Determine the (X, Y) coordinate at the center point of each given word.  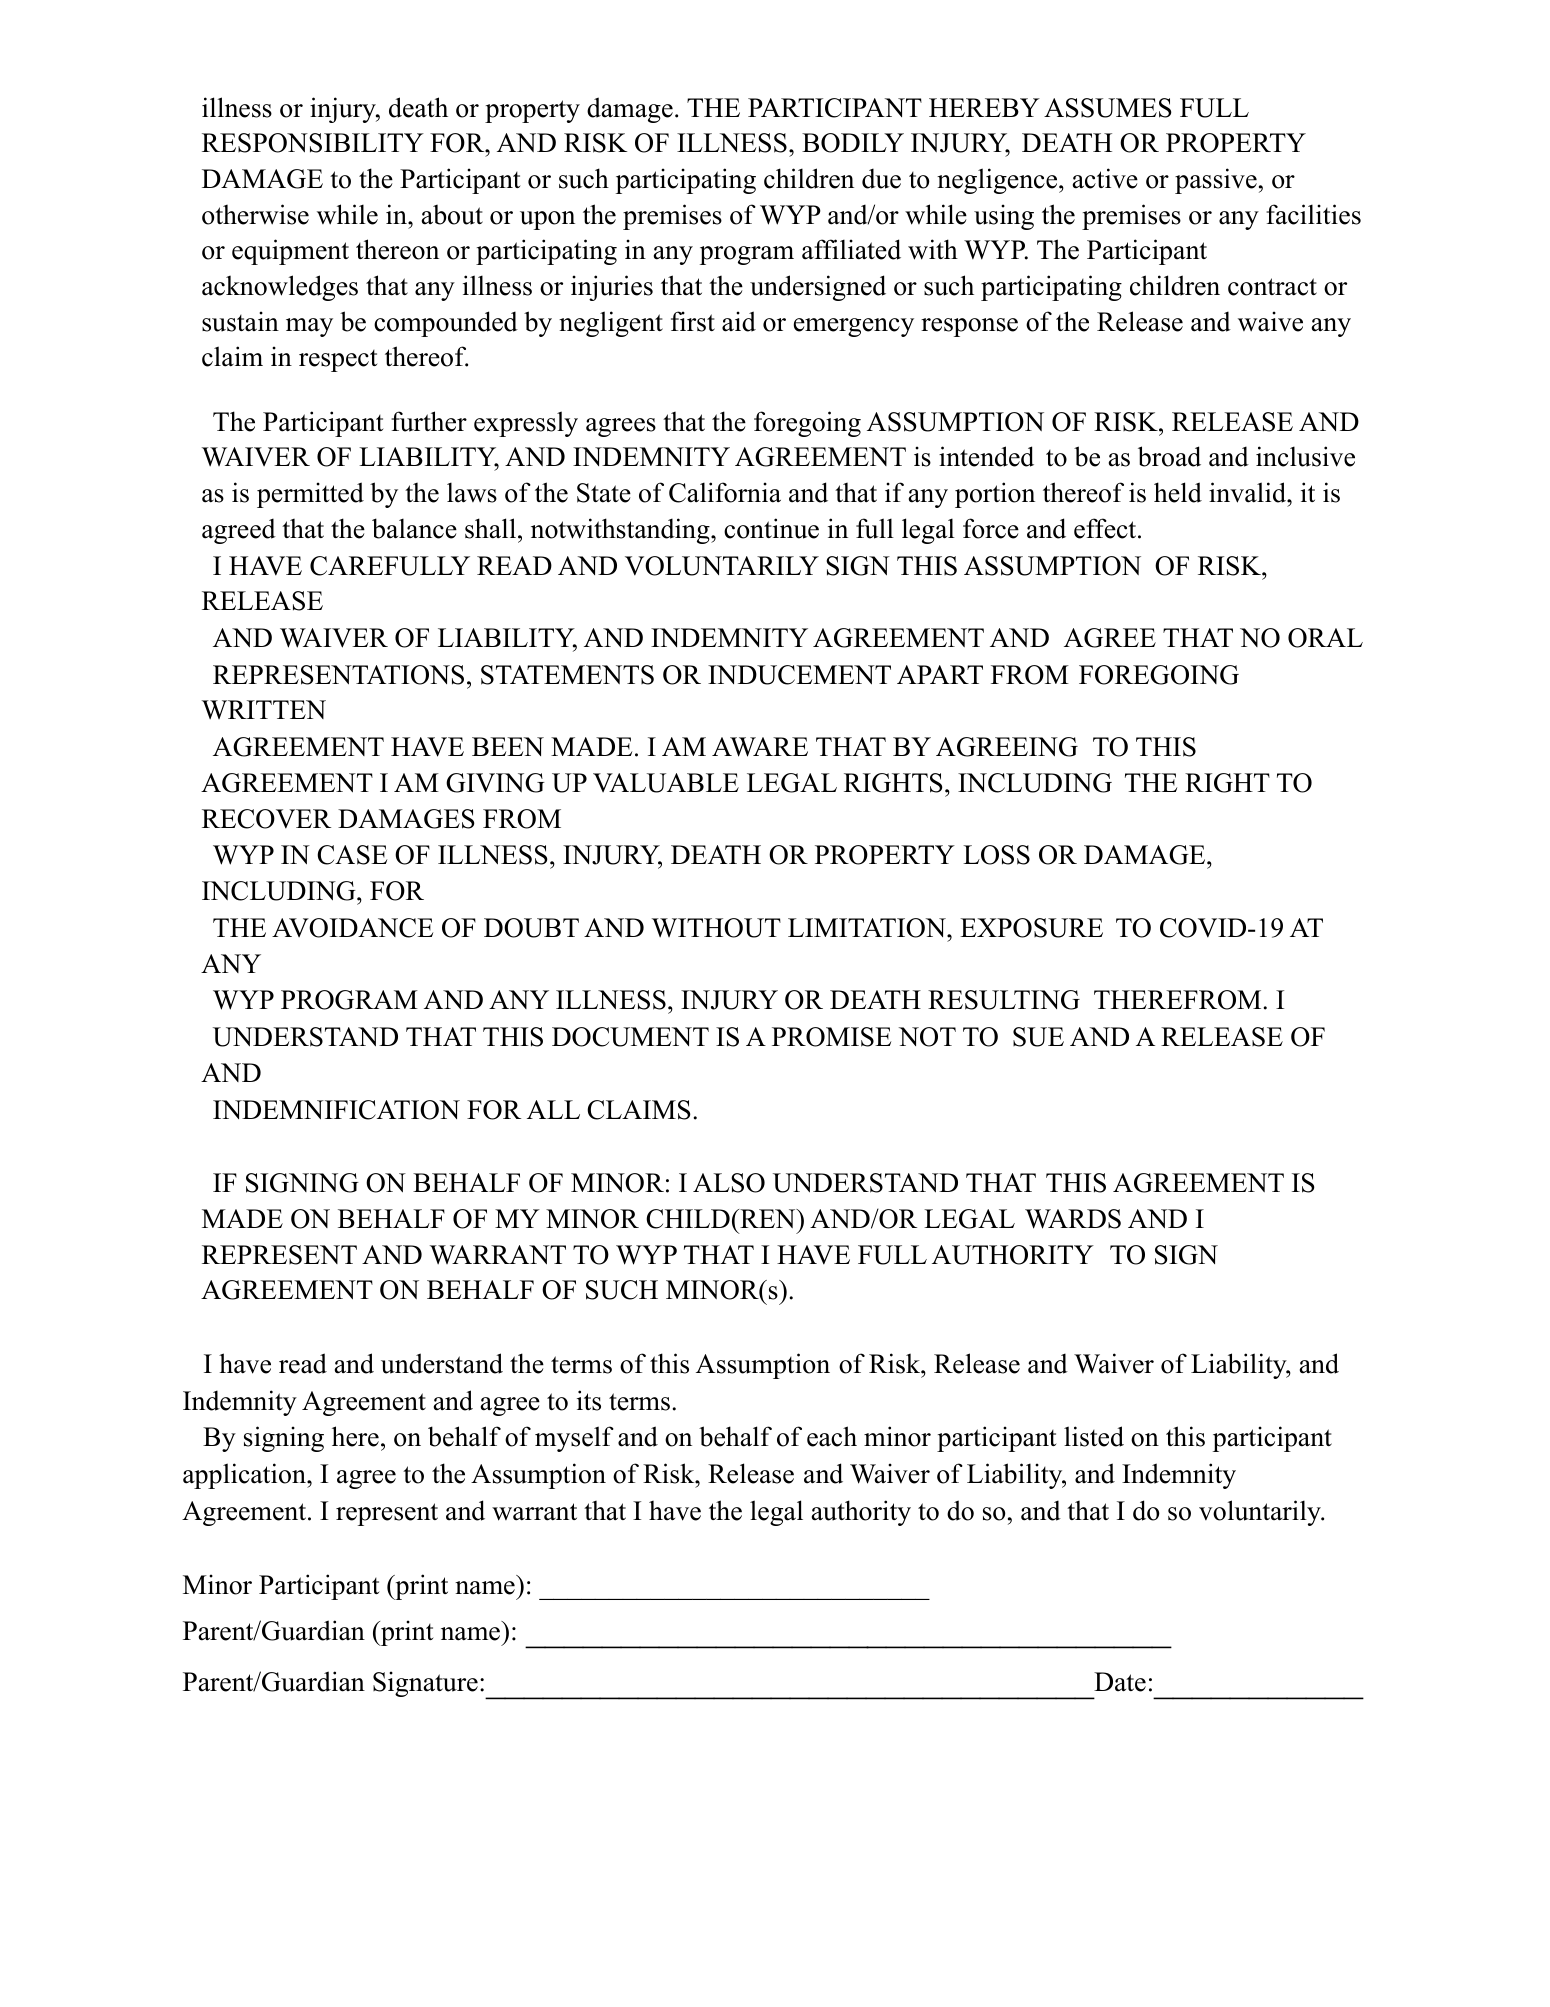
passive (1216, 181)
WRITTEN (264, 709)
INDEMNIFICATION (336, 1110)
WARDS (1073, 1219)
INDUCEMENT (799, 675)
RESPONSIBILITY (313, 143)
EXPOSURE (1031, 928)
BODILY (853, 143)
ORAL (1325, 638)
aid (739, 321)
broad (1169, 456)
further (429, 421)
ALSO (729, 1183)
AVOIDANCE (352, 928)
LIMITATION (868, 928)
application (245, 1476)
